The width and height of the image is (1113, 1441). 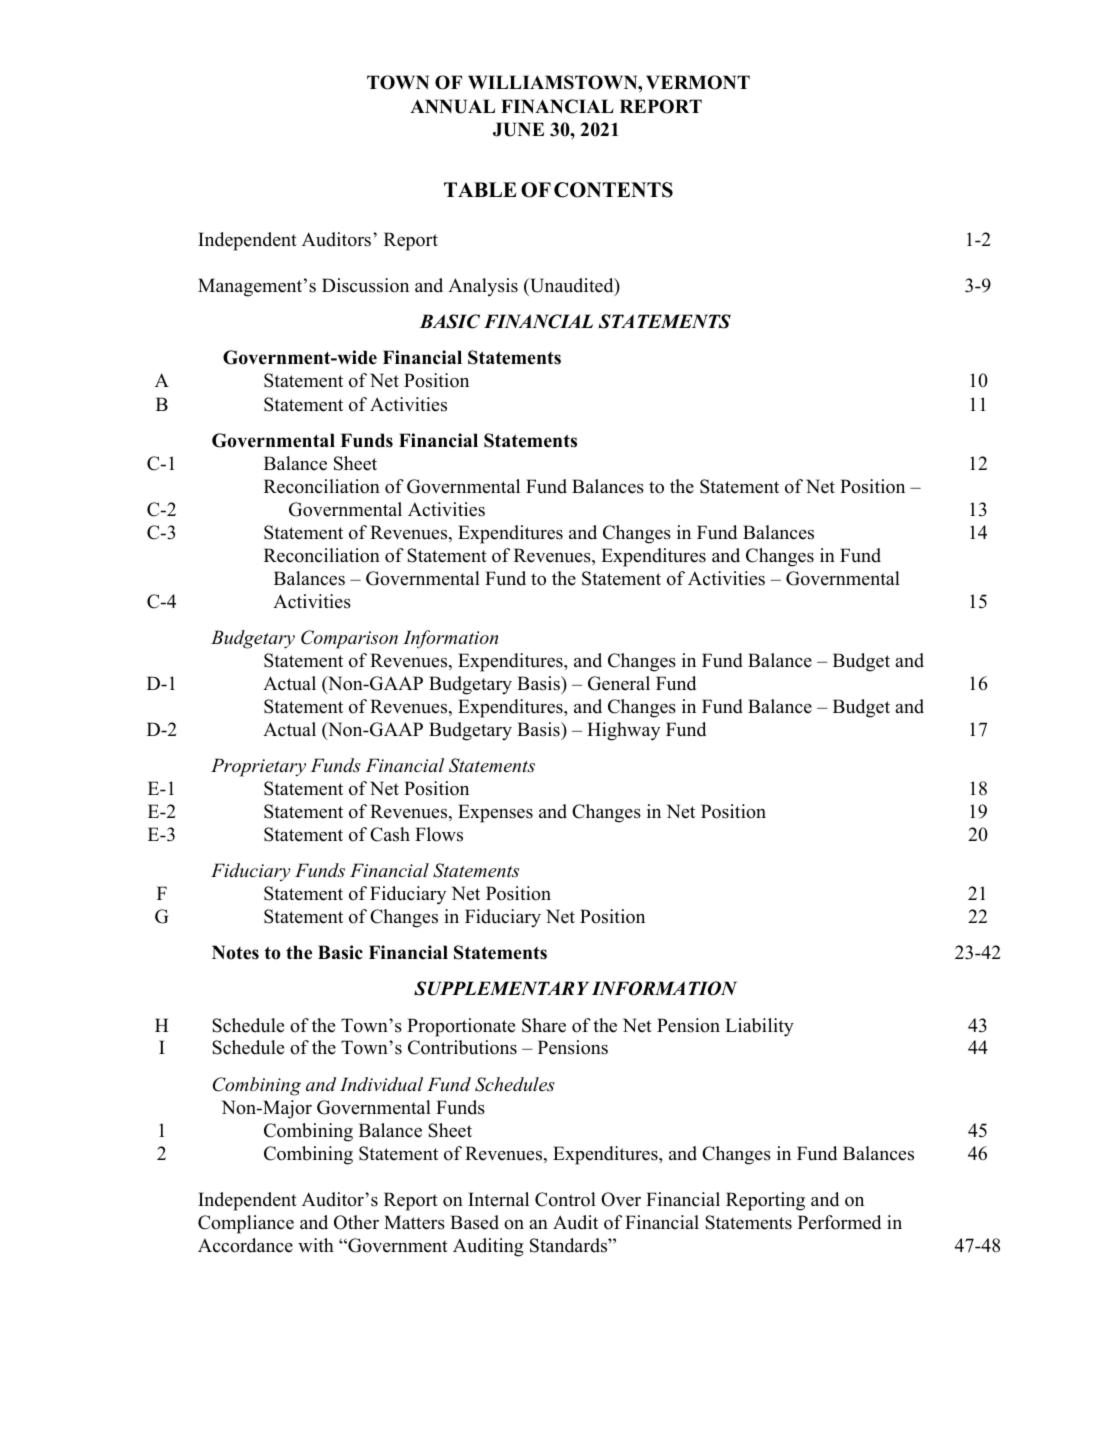 I want to click on VERMONT, so click(x=698, y=82).
